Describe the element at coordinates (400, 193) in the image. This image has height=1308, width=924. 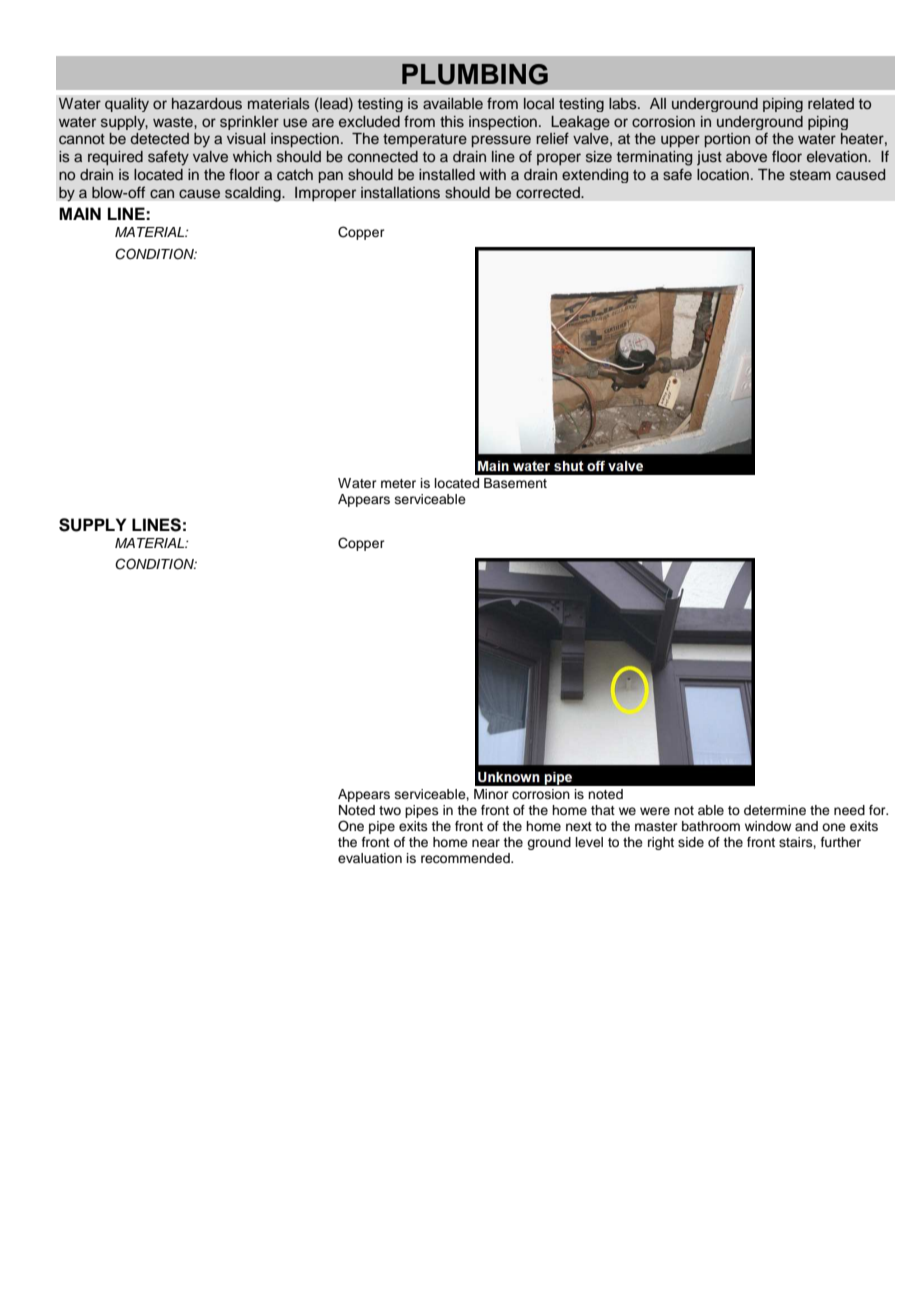
I see `installations` at that location.
